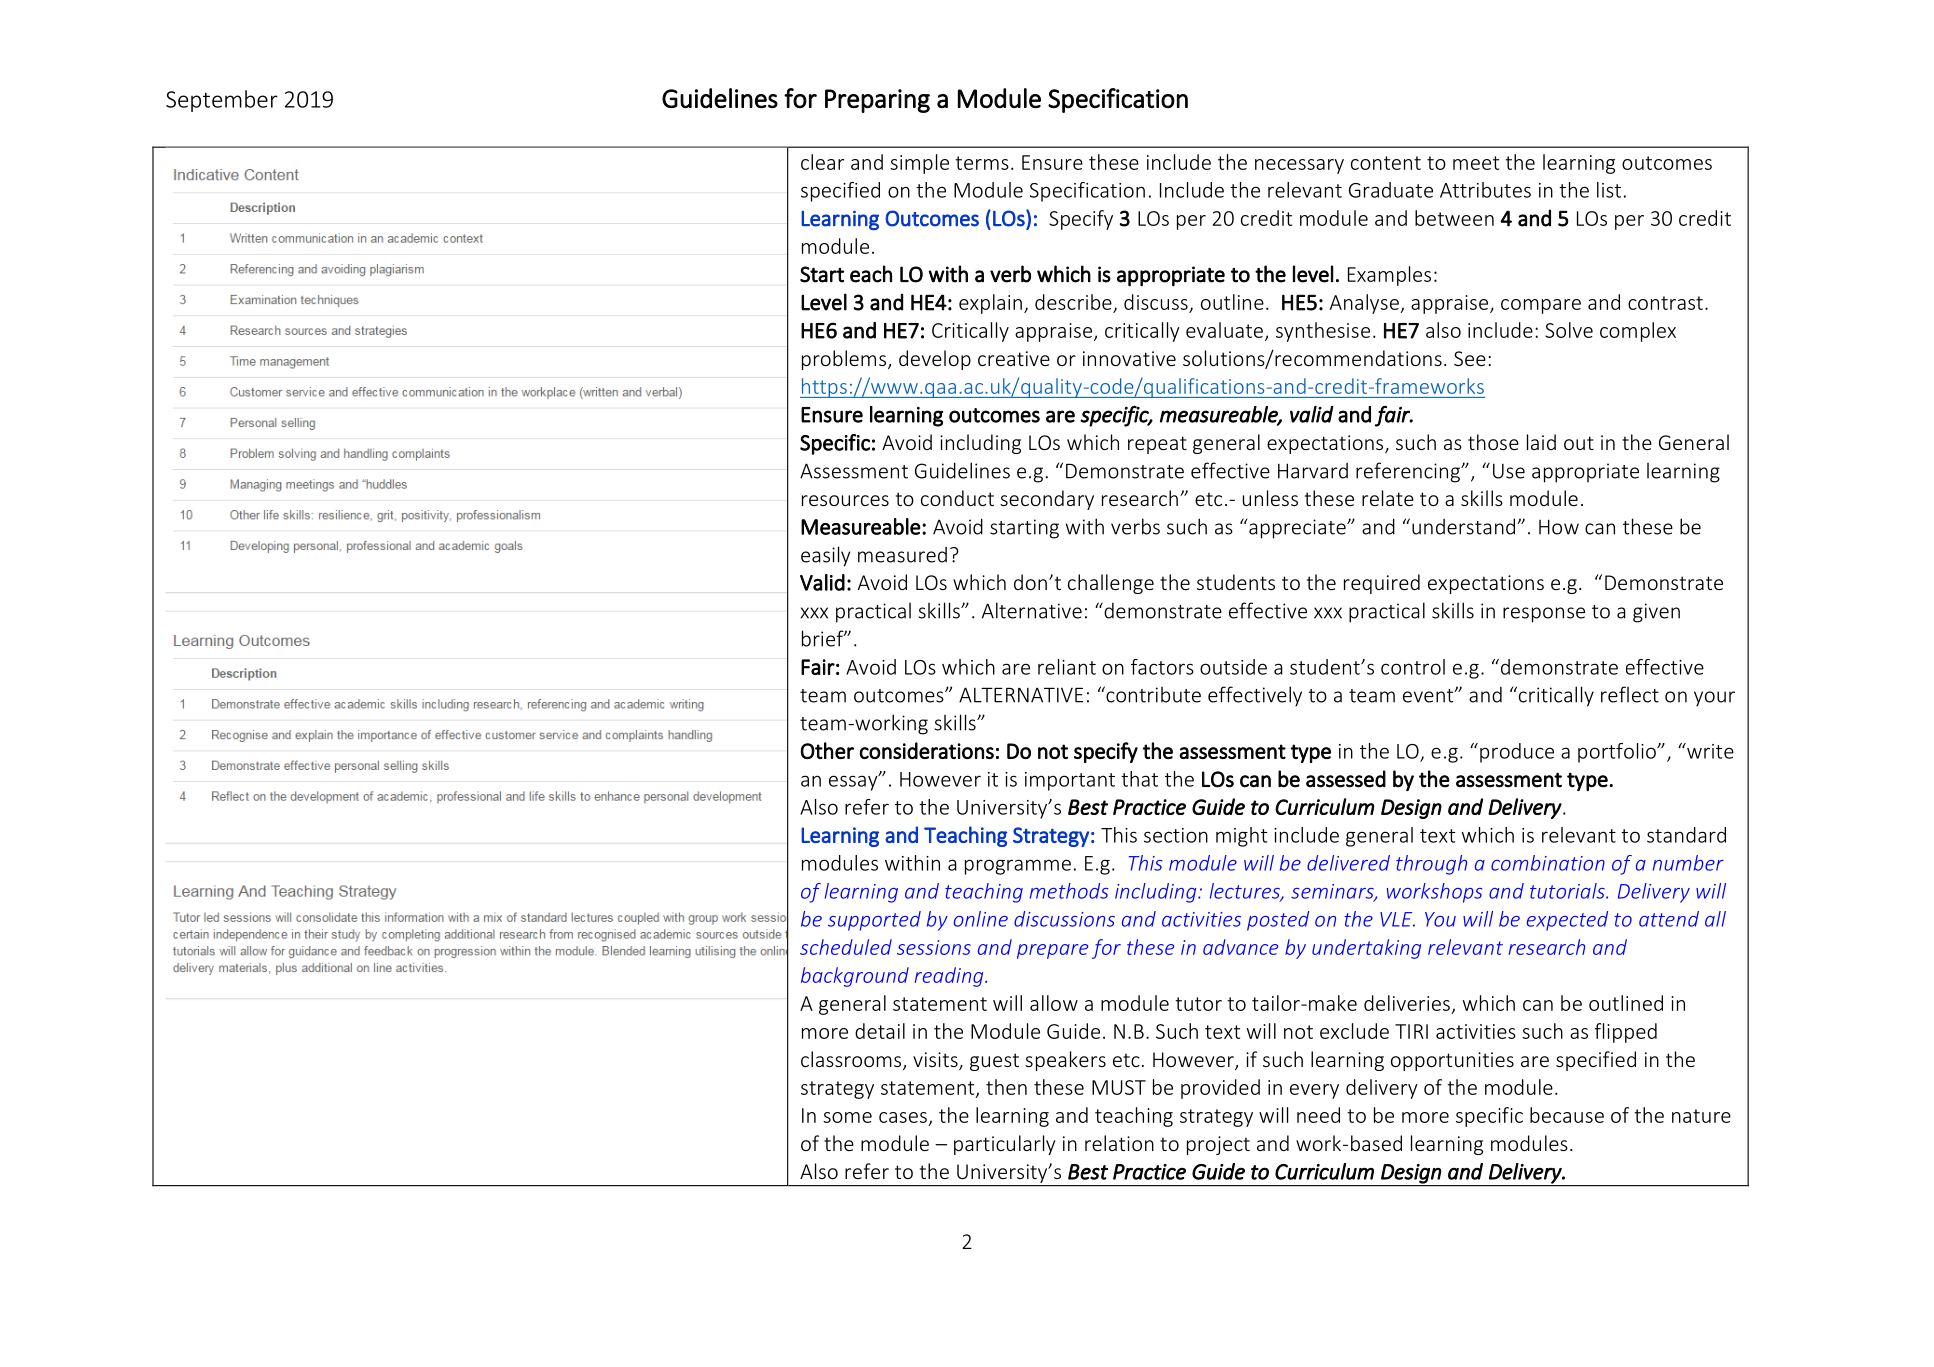 Image resolution: width=1934 pixels, height=1367 pixels. Describe the element at coordinates (1544, 615) in the screenshot. I see `response` at that location.
